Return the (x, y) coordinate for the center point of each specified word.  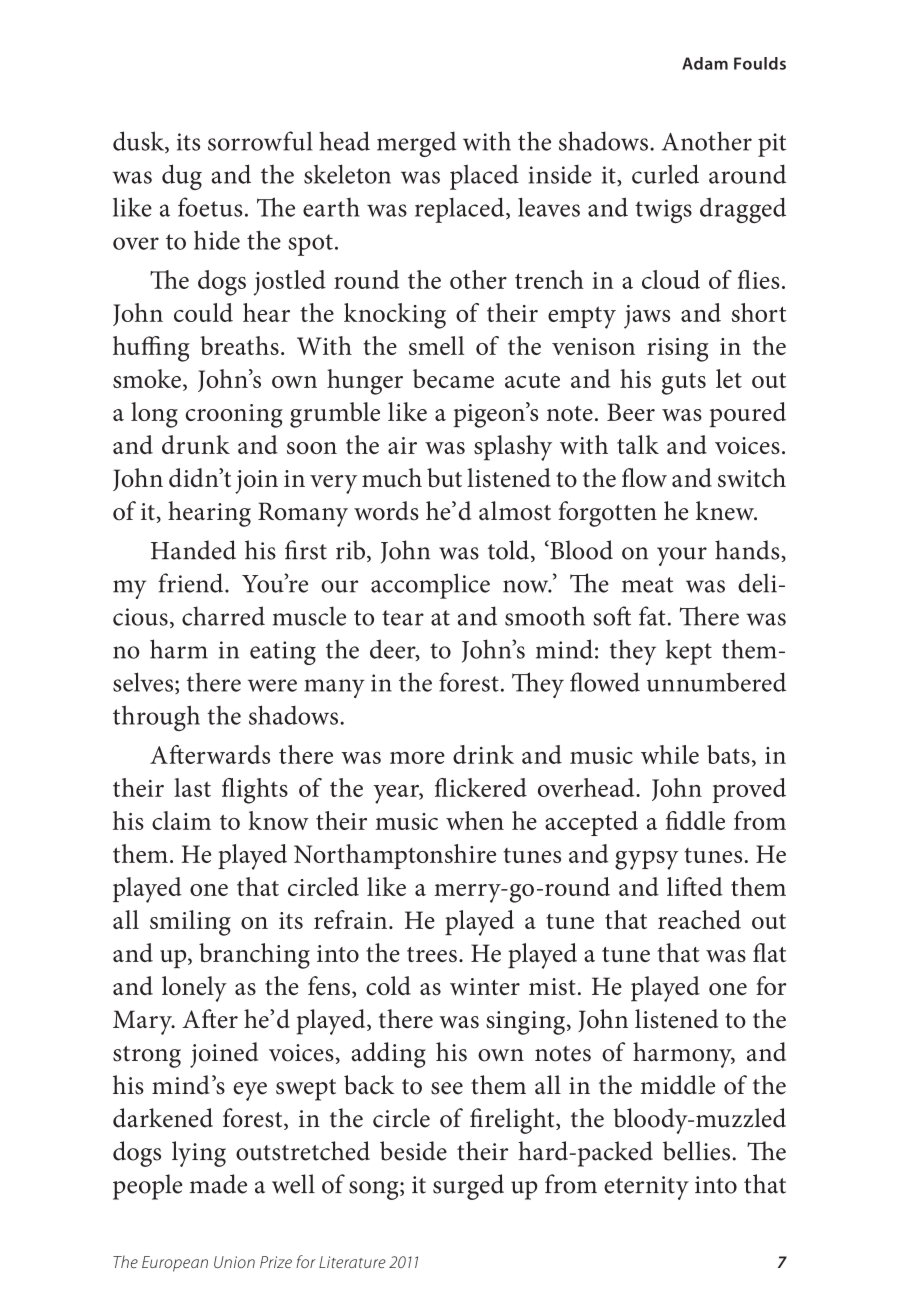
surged (468, 1187)
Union (234, 1262)
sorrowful (260, 141)
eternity (646, 1188)
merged (417, 144)
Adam (705, 63)
